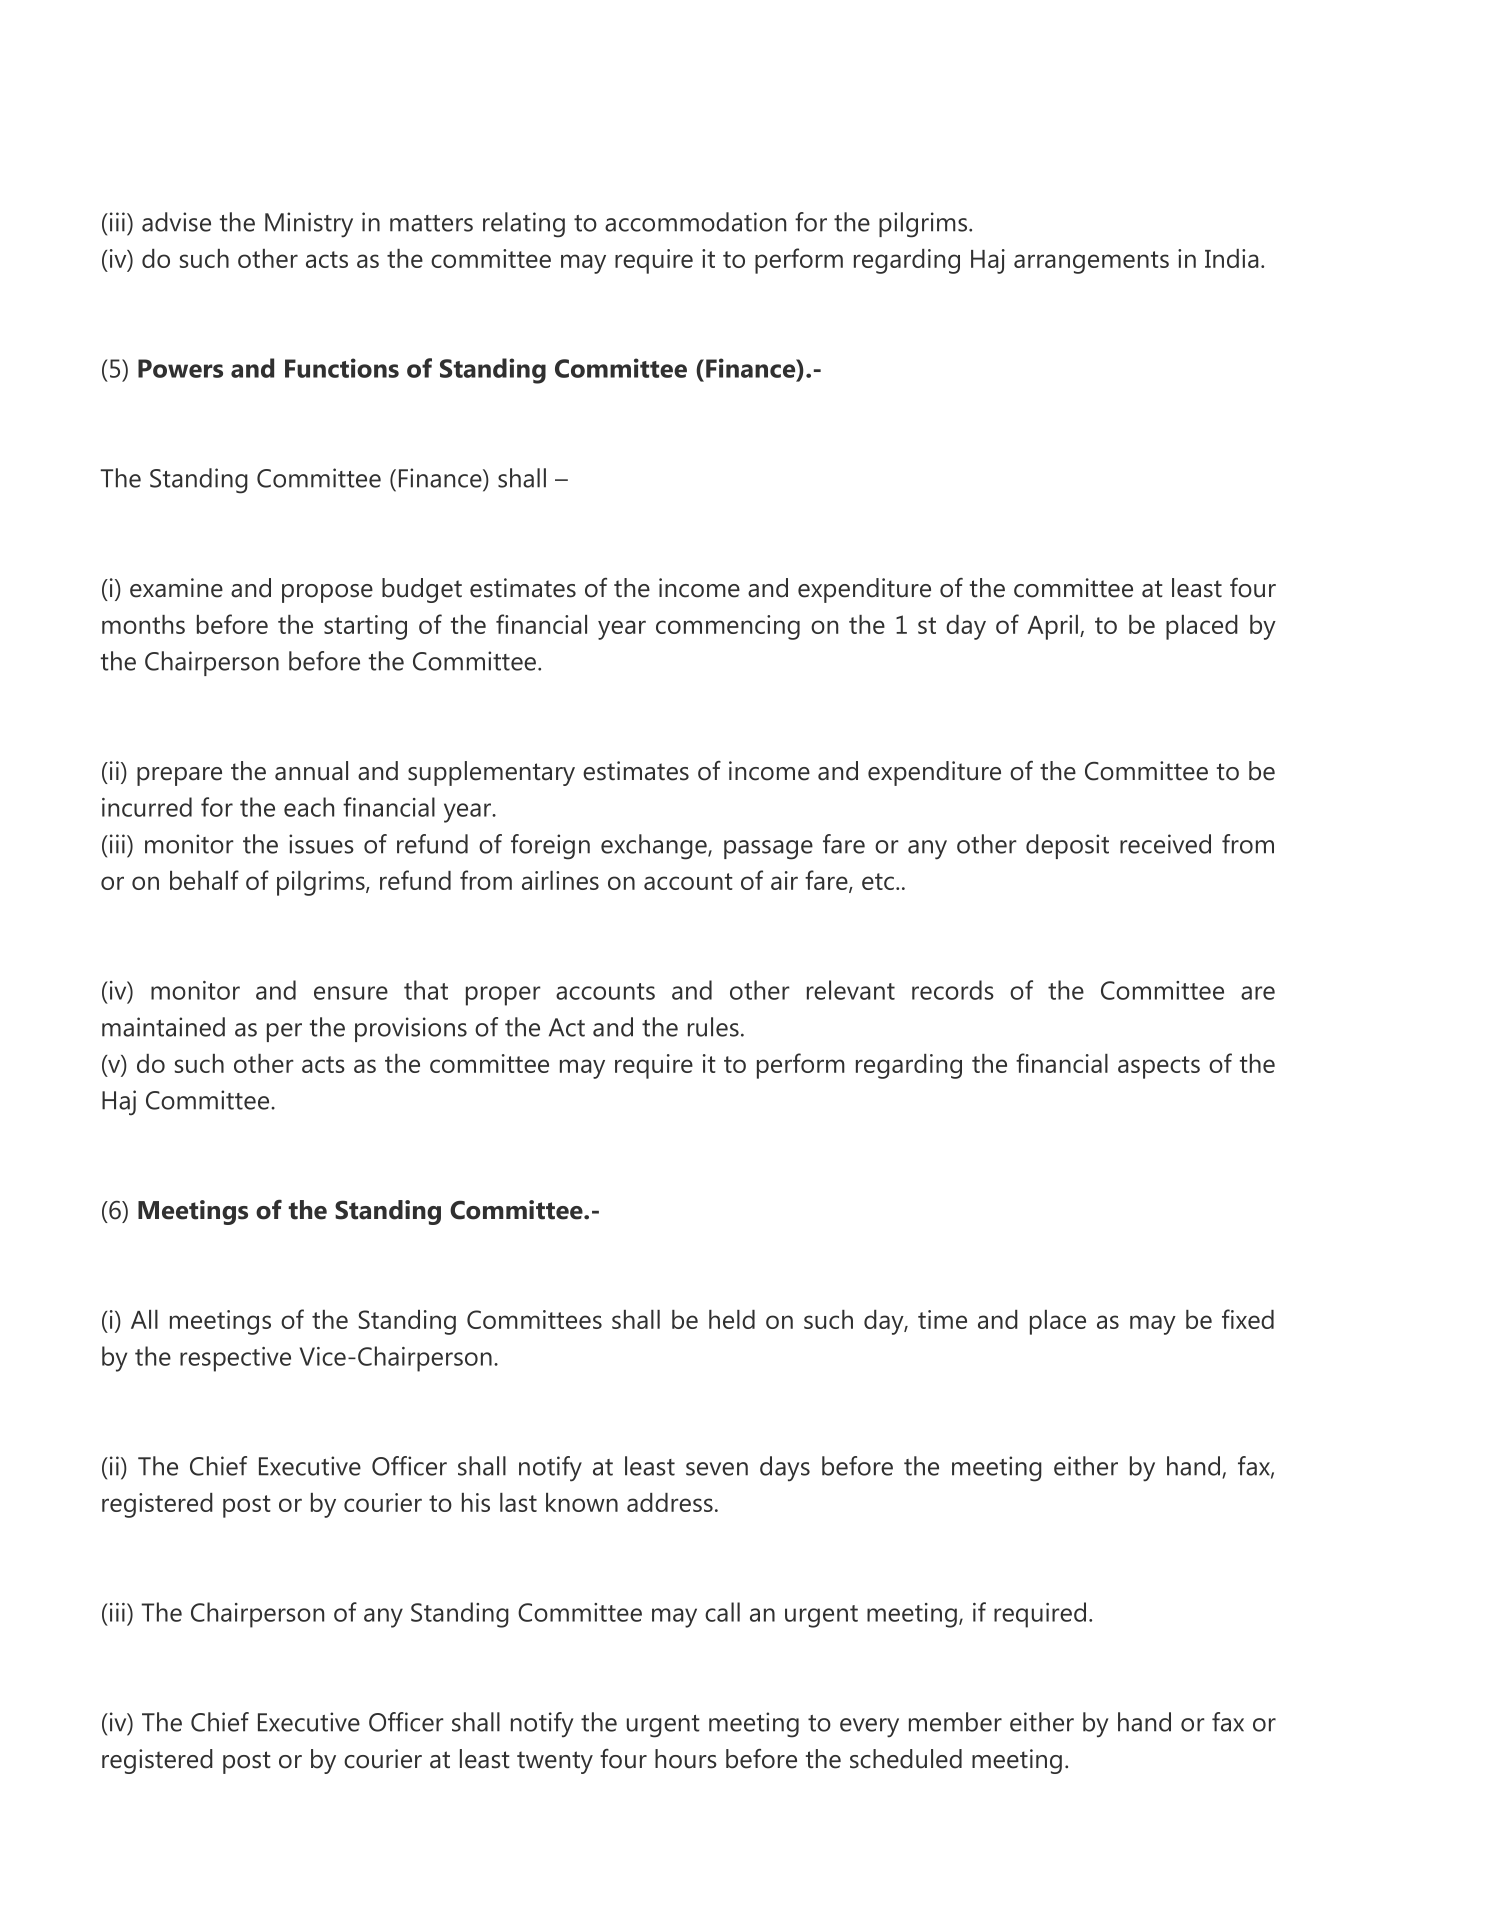 This image has height=1932, width=1493. I want to click on received, so click(1165, 844).
